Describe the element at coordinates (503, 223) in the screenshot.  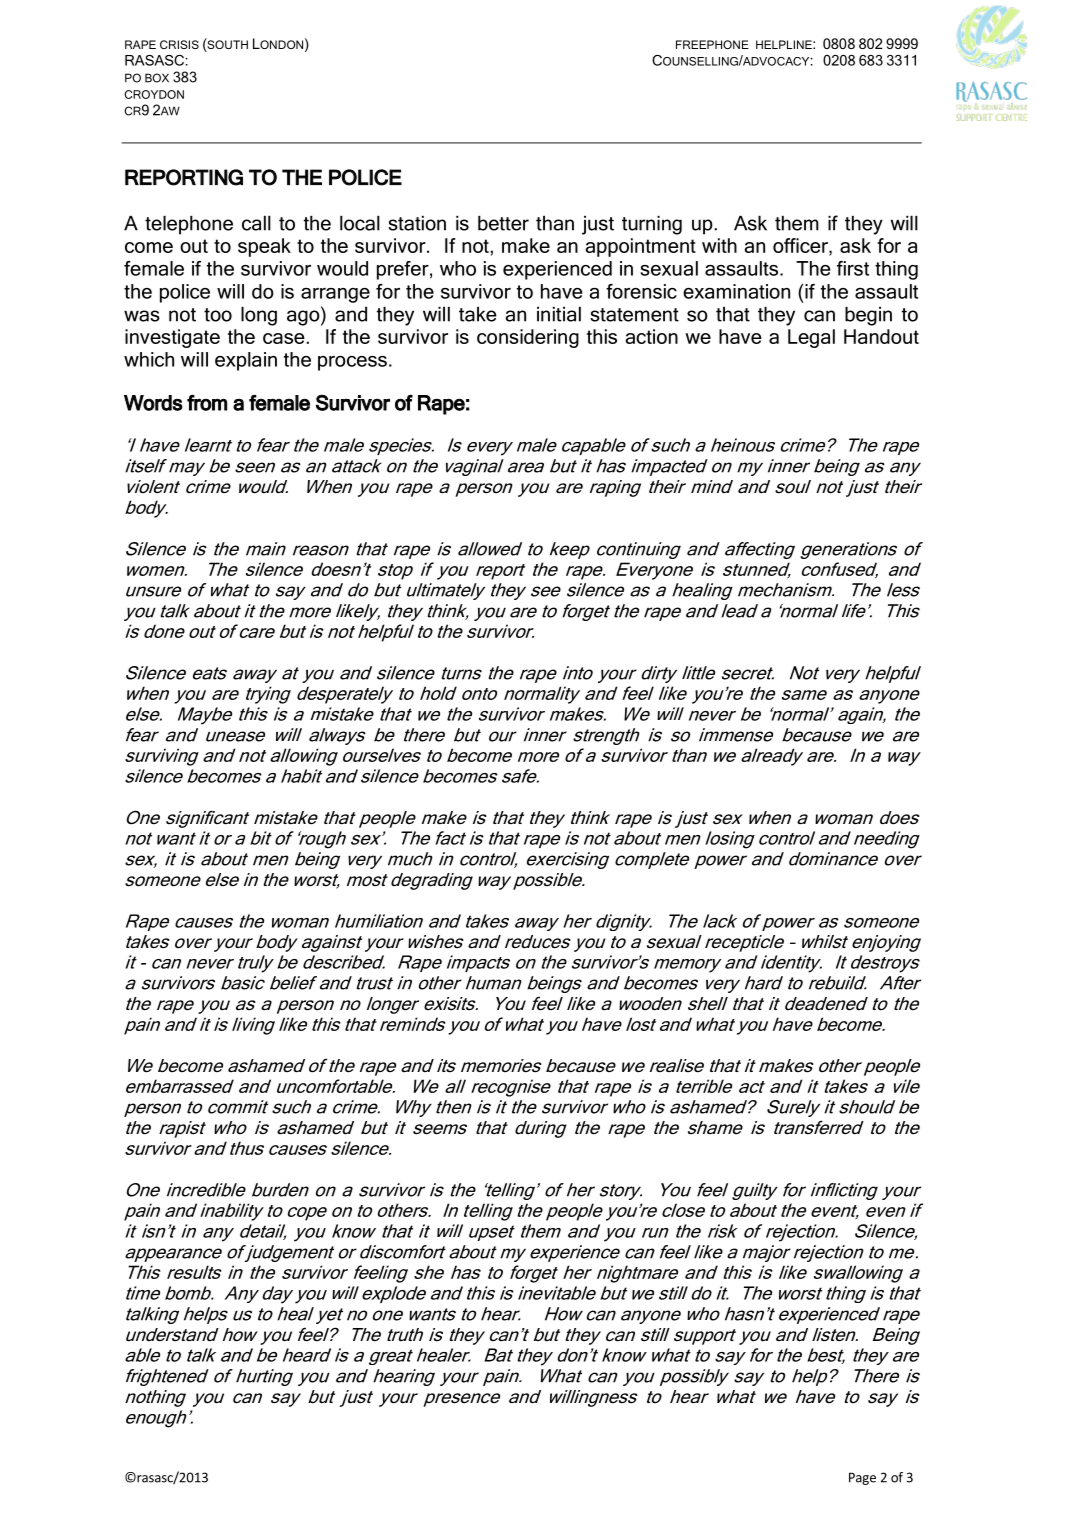
I see `better` at that location.
